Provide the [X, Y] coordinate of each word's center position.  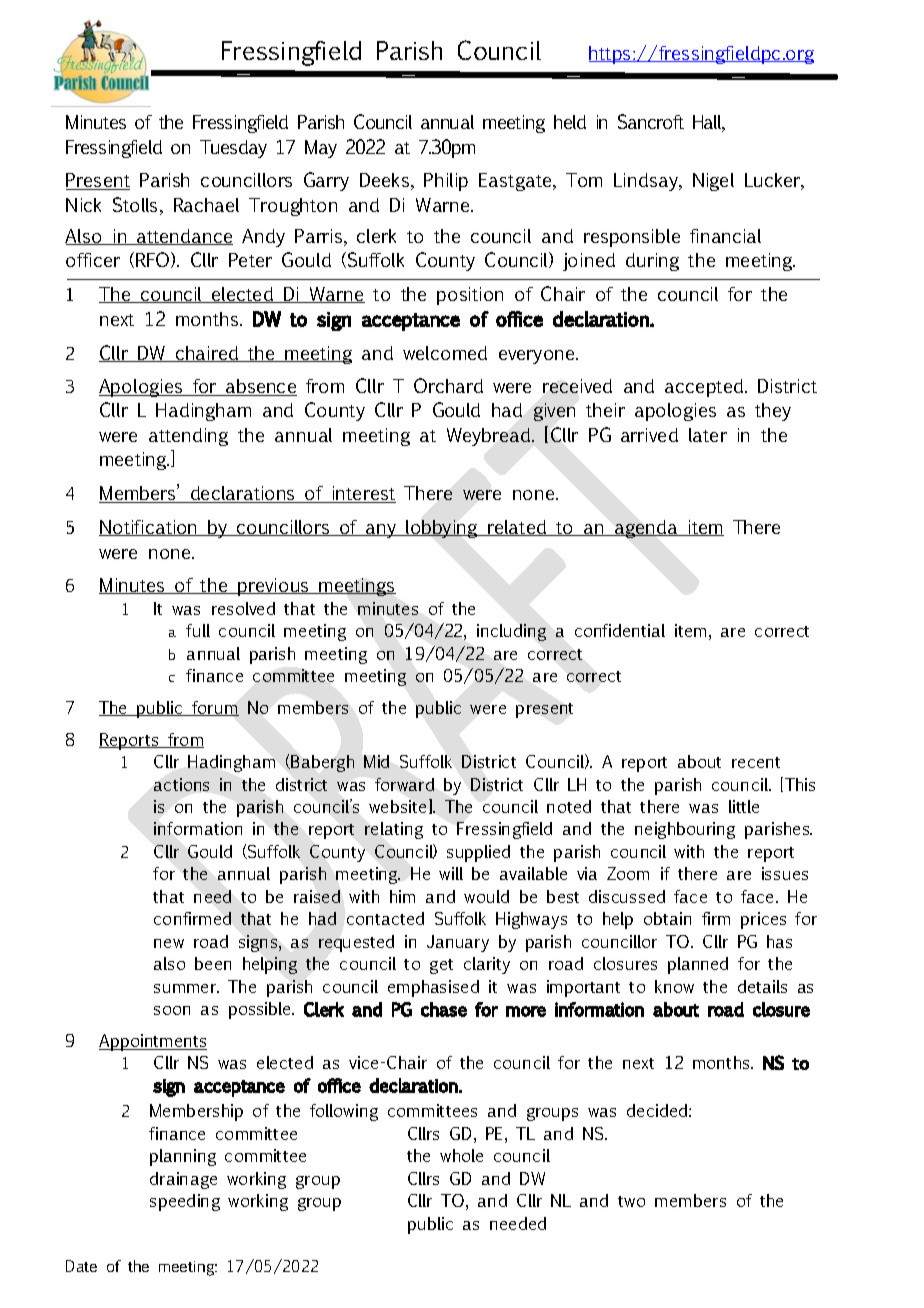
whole [461, 1155]
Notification [149, 528]
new [169, 943]
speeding [185, 1202]
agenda [646, 529]
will [451, 873]
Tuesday [233, 149]
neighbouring [685, 830]
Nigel [713, 182]
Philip [446, 182]
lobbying [443, 529]
